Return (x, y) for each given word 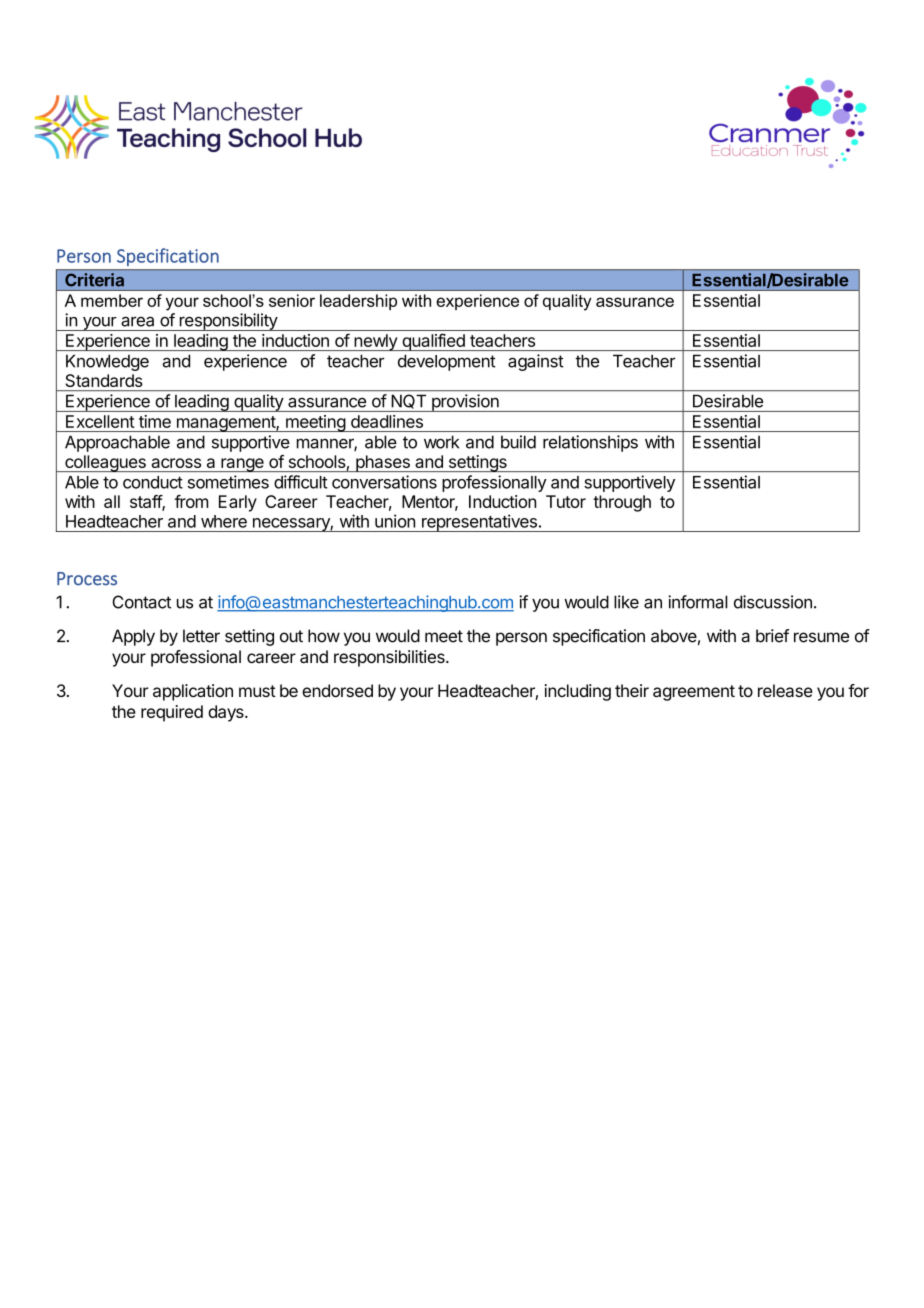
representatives (479, 523)
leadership (358, 302)
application (193, 692)
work (441, 442)
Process (87, 579)
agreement (694, 693)
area (137, 321)
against (536, 362)
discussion (773, 602)
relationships (590, 443)
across (176, 463)
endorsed (337, 690)
